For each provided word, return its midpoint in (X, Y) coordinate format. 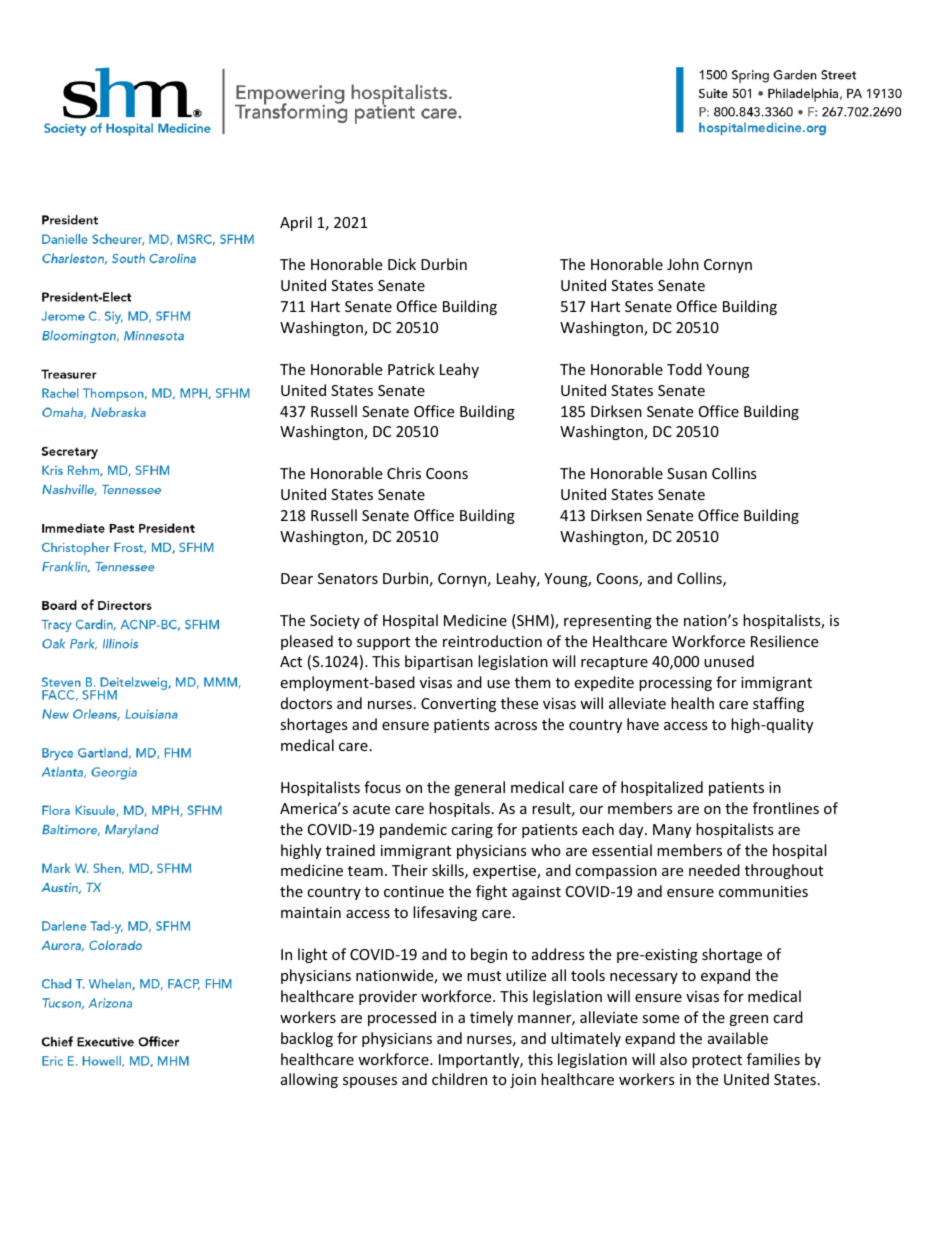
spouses (370, 1082)
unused (729, 661)
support (383, 643)
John (683, 264)
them (533, 682)
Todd (684, 369)
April (296, 223)
